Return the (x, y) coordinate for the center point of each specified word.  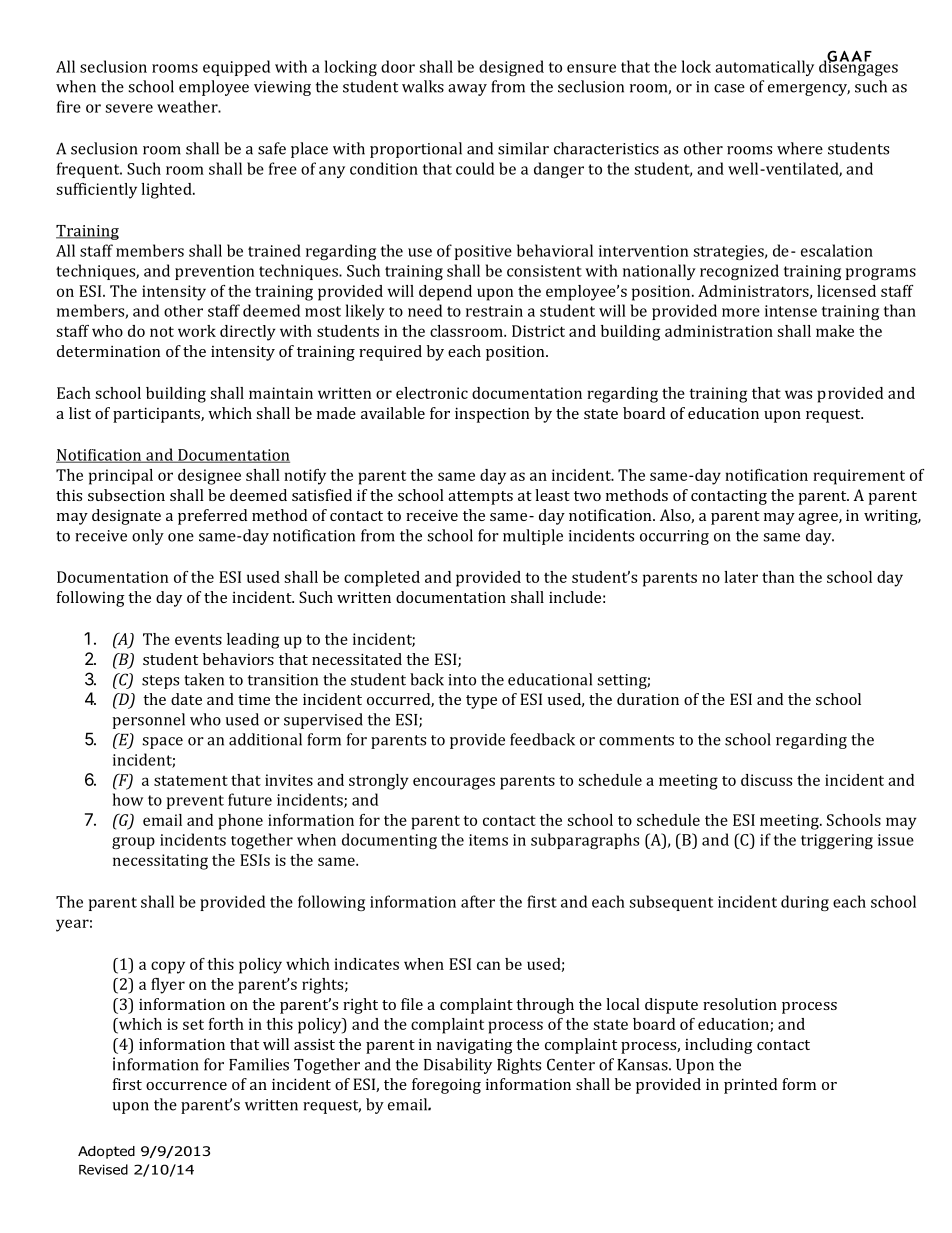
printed (750, 1086)
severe (129, 108)
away (467, 90)
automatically (764, 68)
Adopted (106, 1152)
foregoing (446, 1086)
